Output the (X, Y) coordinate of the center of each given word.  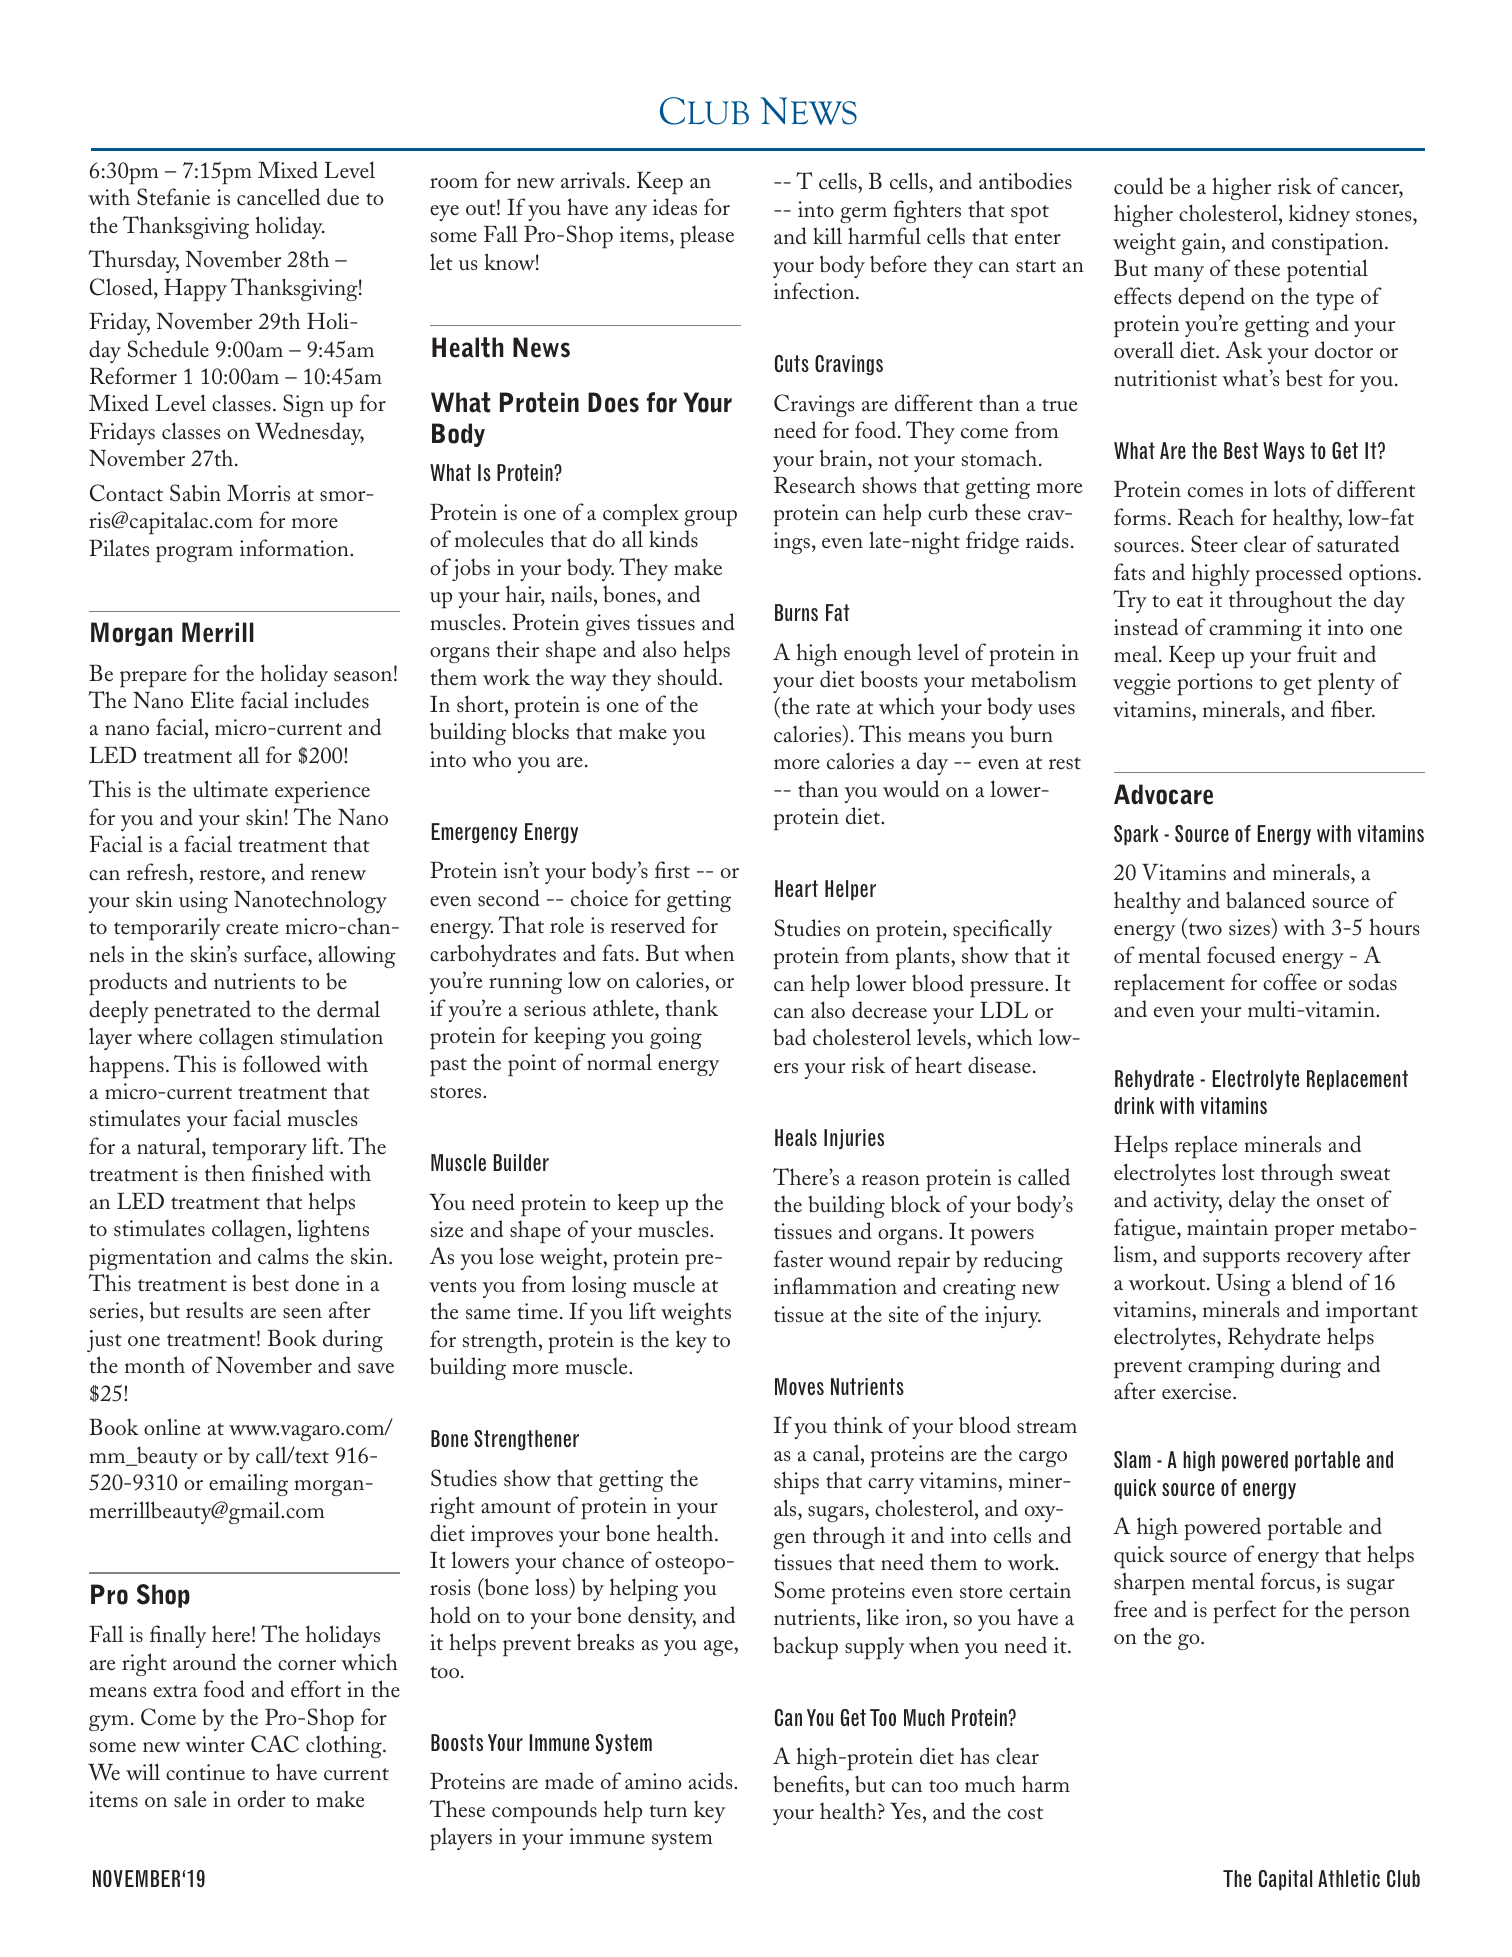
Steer (1214, 544)
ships (796, 1483)
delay (1252, 1201)
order (261, 1799)
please (707, 237)
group (710, 518)
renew (338, 875)
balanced (1266, 900)
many (1179, 274)
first (672, 870)
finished (288, 1173)
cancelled (278, 197)
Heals (796, 1137)
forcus (1288, 1581)
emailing (248, 1484)
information (295, 548)
